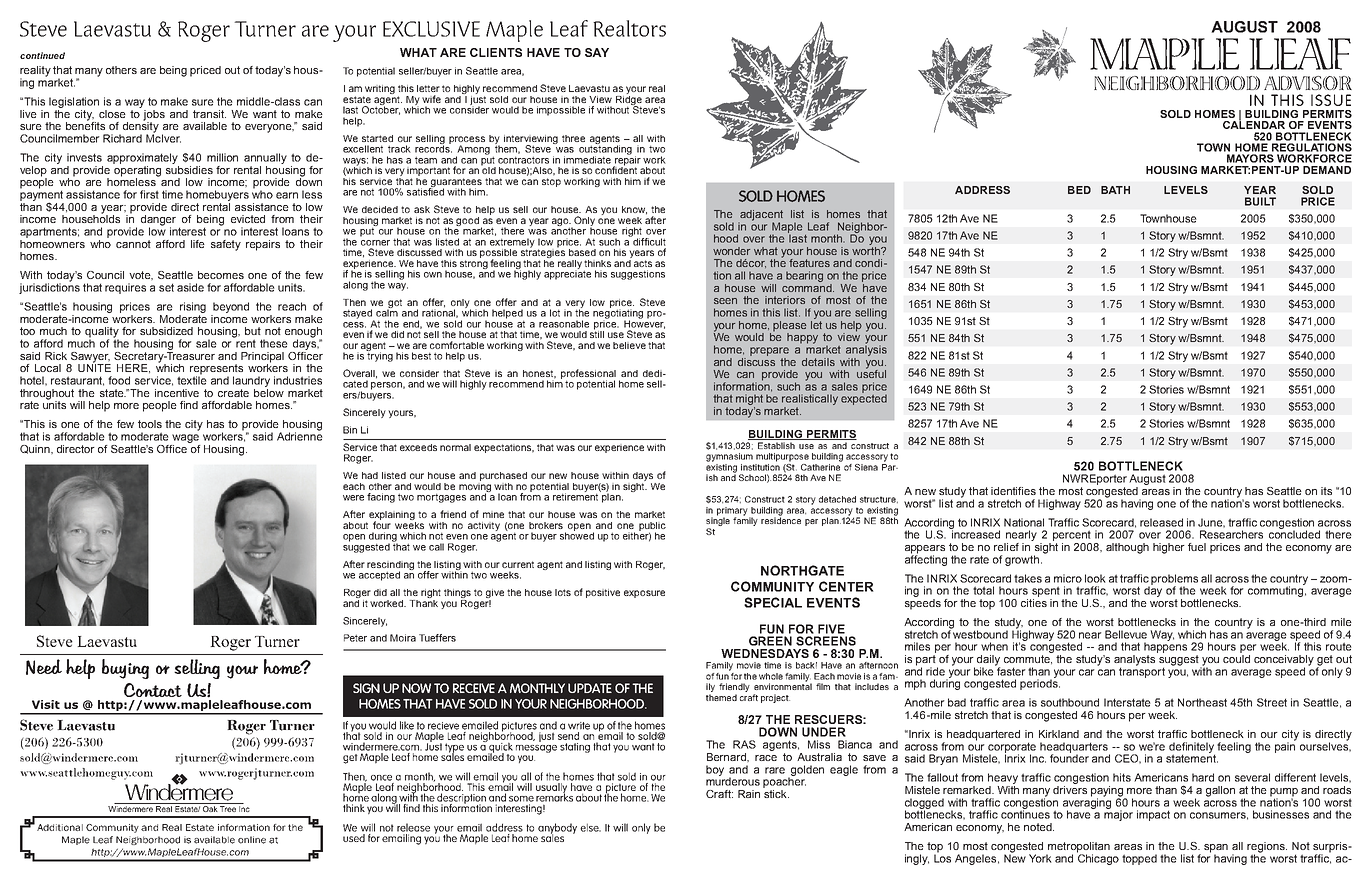 This image has width=1372, height=887. Describe the element at coordinates (1013, 491) in the image. I see `identifies` at that location.
